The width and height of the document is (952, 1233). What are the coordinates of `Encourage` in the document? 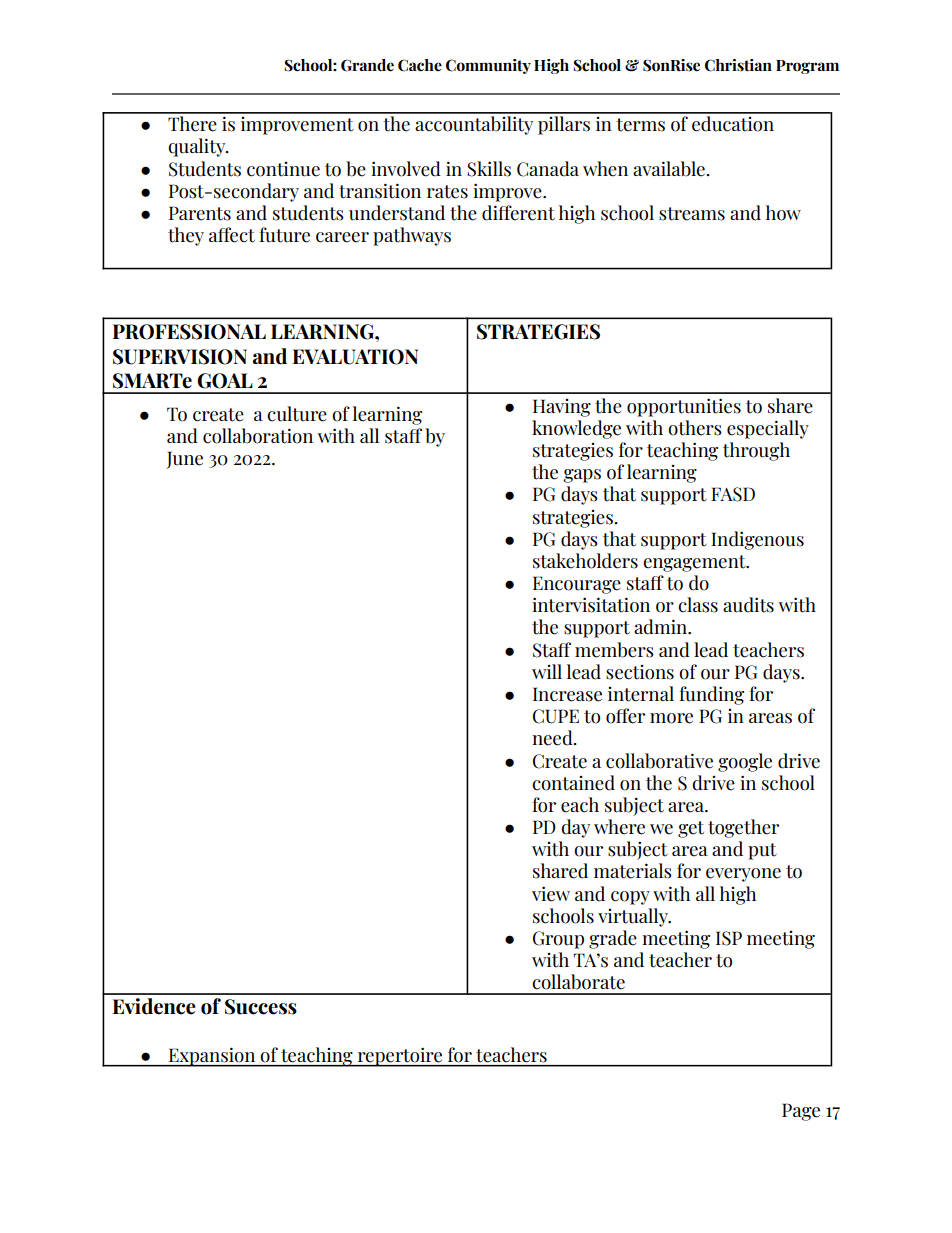 It's located at (577, 585).
